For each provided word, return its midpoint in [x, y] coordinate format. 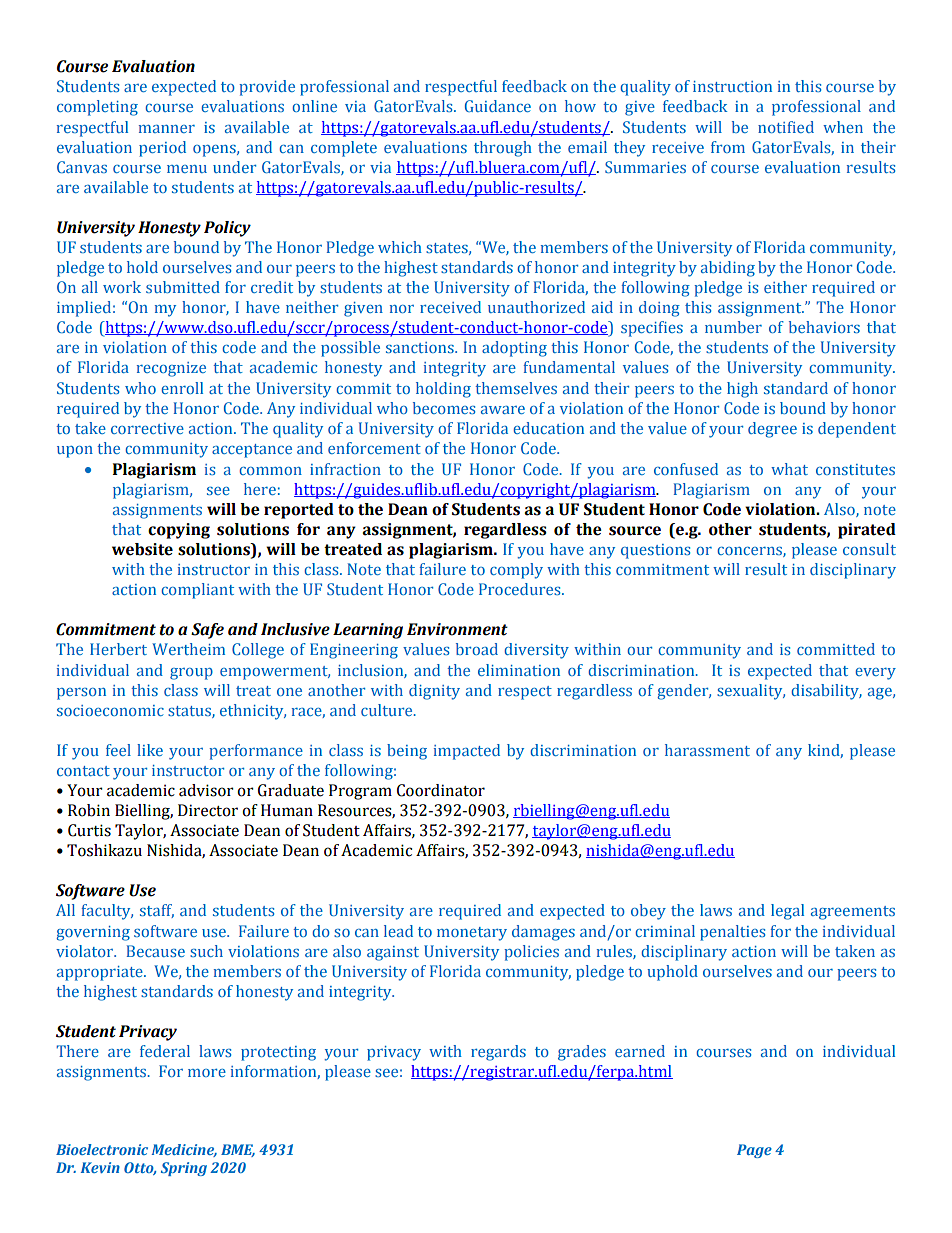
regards [498, 1053]
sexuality [751, 692]
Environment [457, 629]
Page [754, 1151]
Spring [184, 1169]
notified [786, 127]
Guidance [498, 106]
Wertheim [188, 649]
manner [167, 129]
